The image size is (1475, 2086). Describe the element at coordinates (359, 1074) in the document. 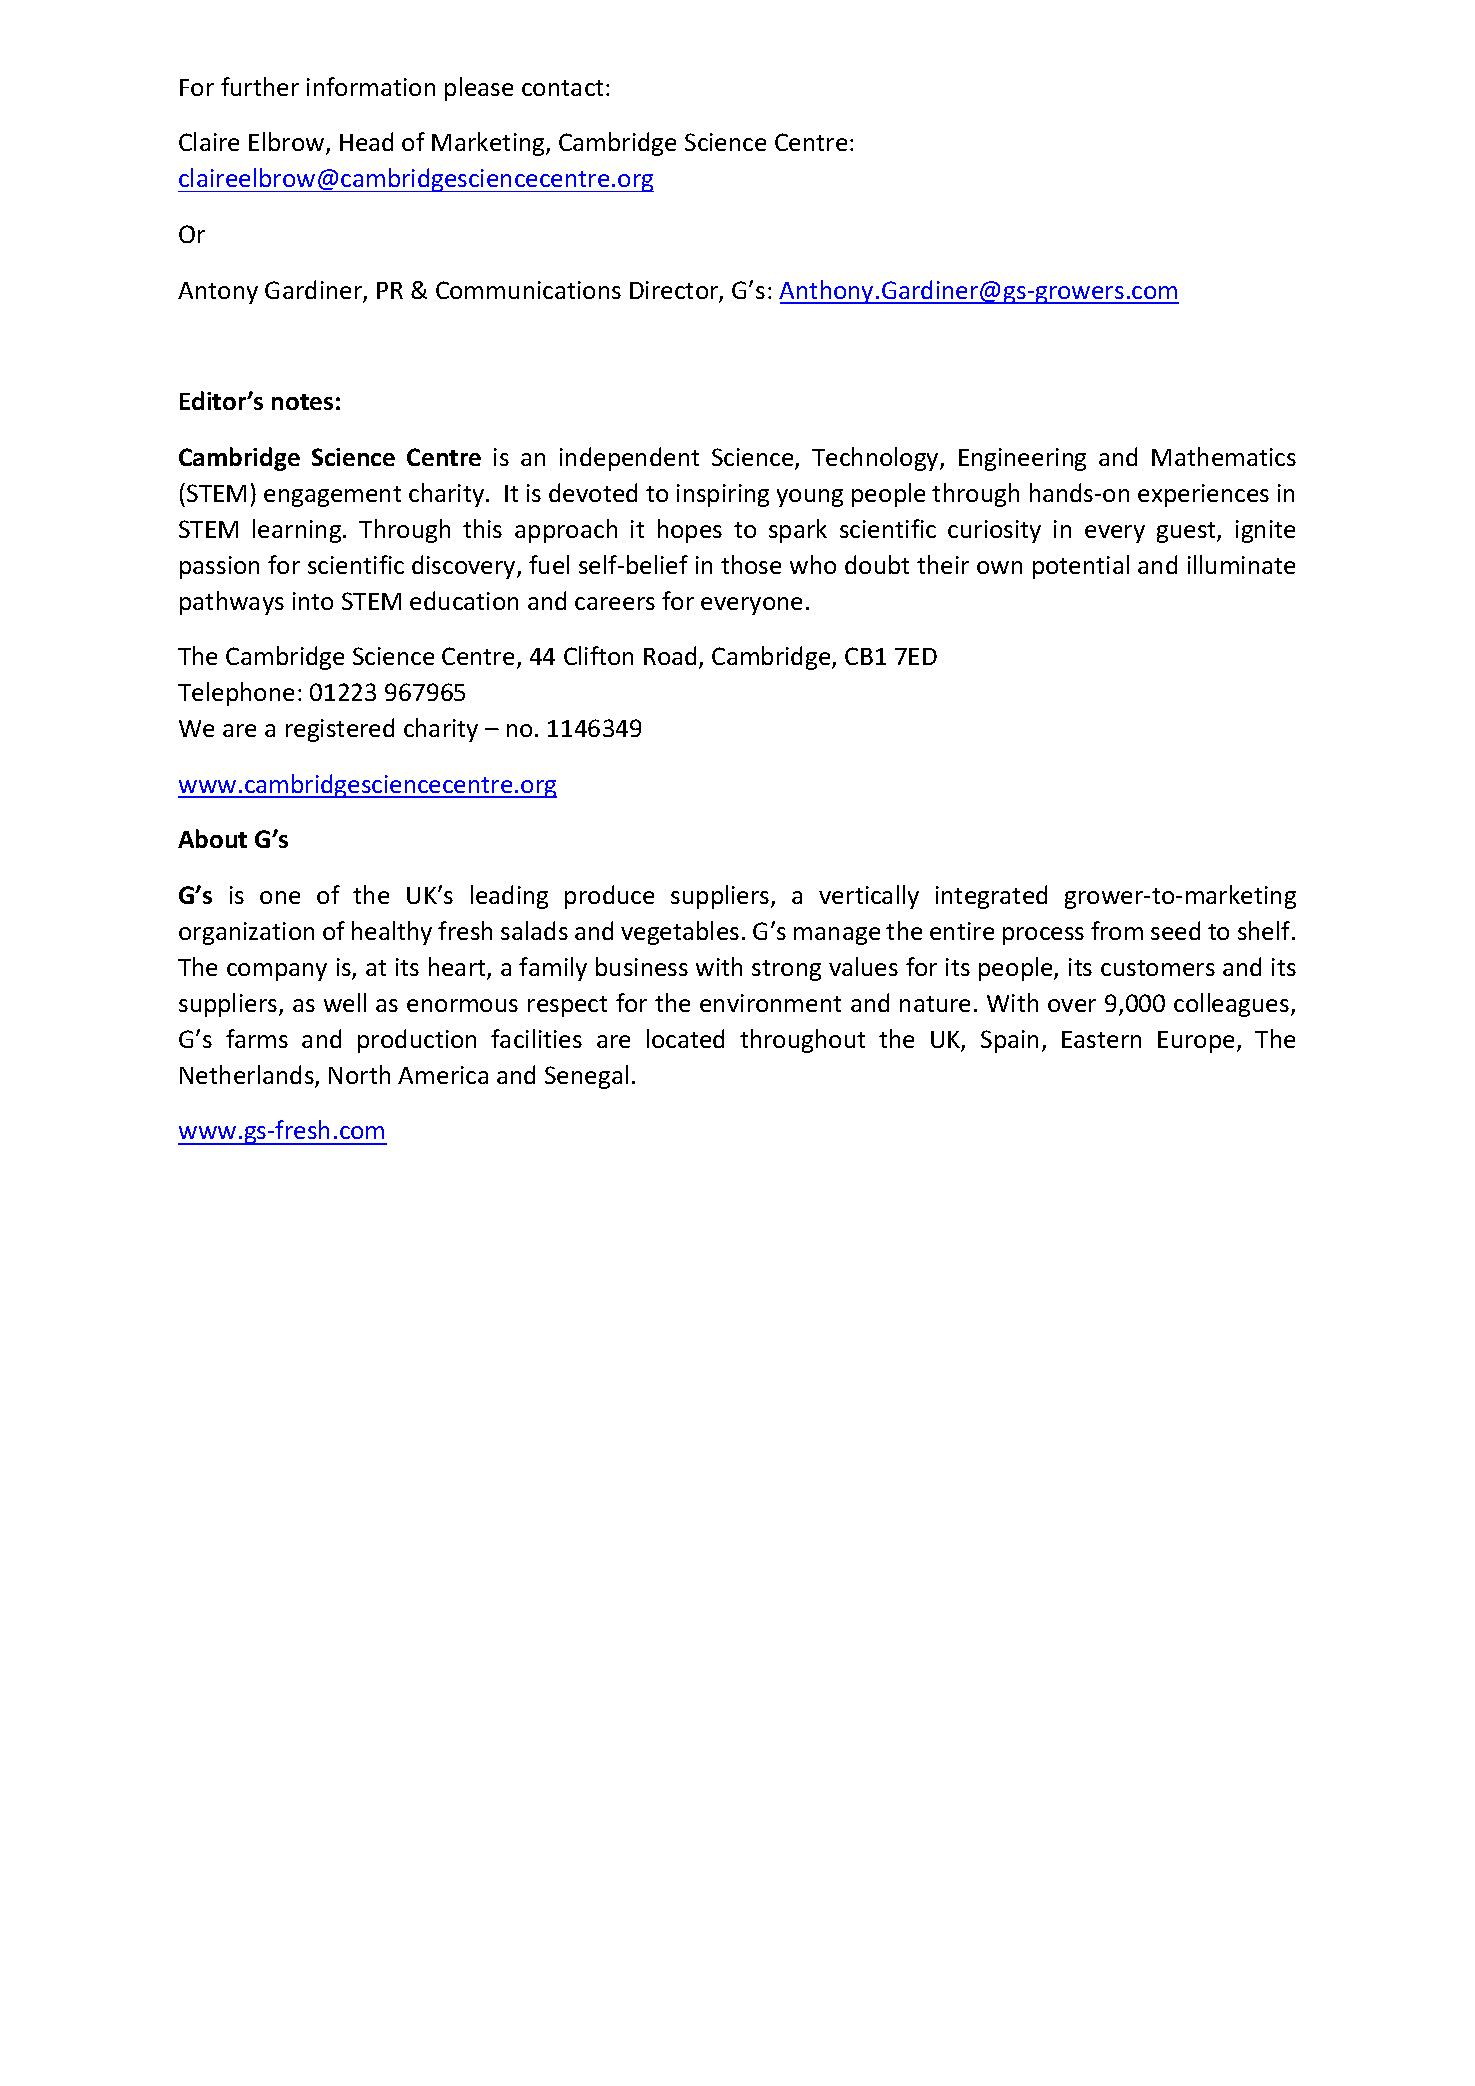

I see `North` at that location.
